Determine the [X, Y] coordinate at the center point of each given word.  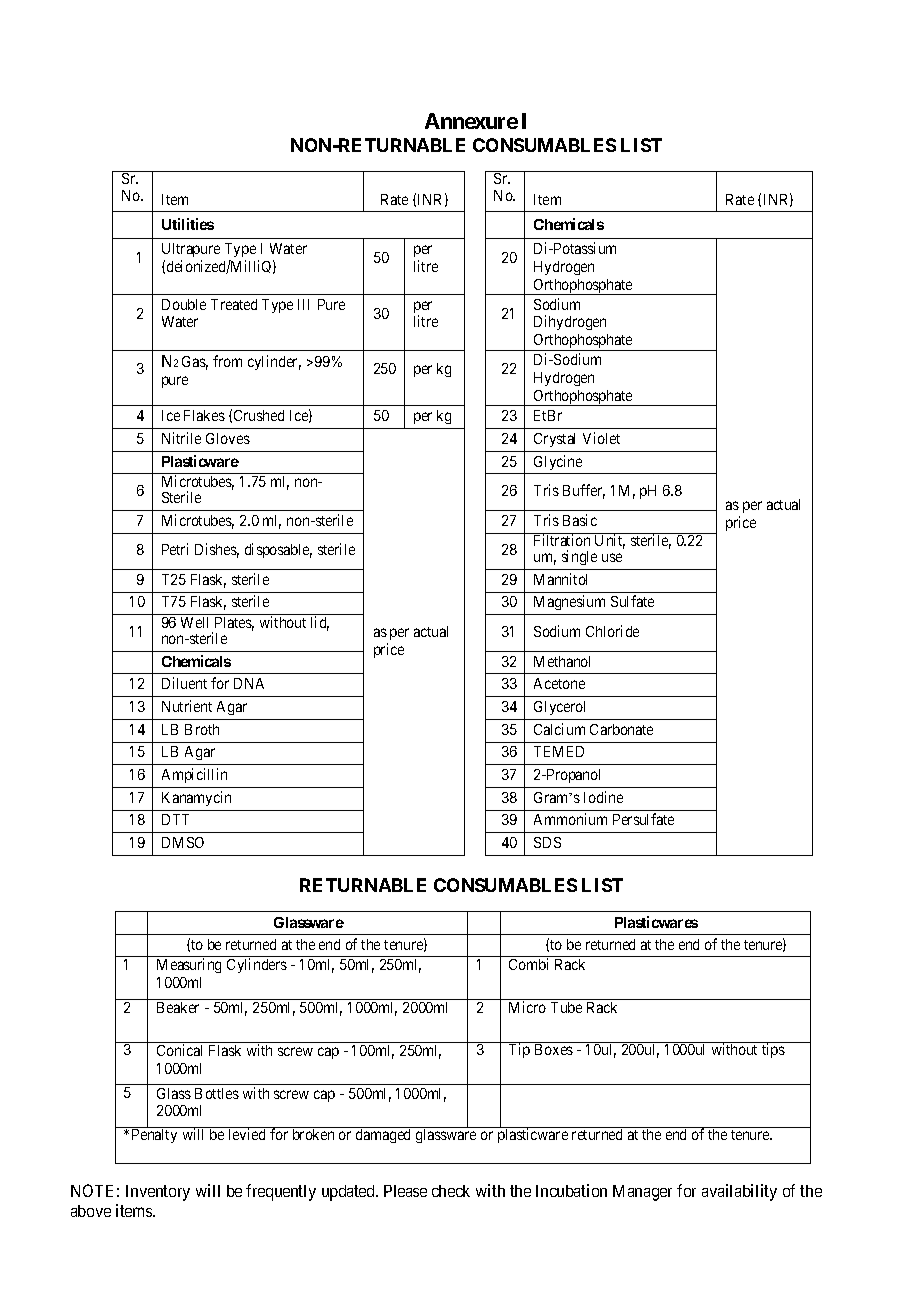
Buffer [584, 491]
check [451, 1191]
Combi [528, 964]
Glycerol [559, 708]
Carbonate [621, 729]
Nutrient [187, 706]
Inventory [158, 1193]
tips [773, 1050]
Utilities [188, 224]
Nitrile [181, 438]
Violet [601, 438]
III [303, 304]
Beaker [178, 1007]
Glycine [558, 462]
